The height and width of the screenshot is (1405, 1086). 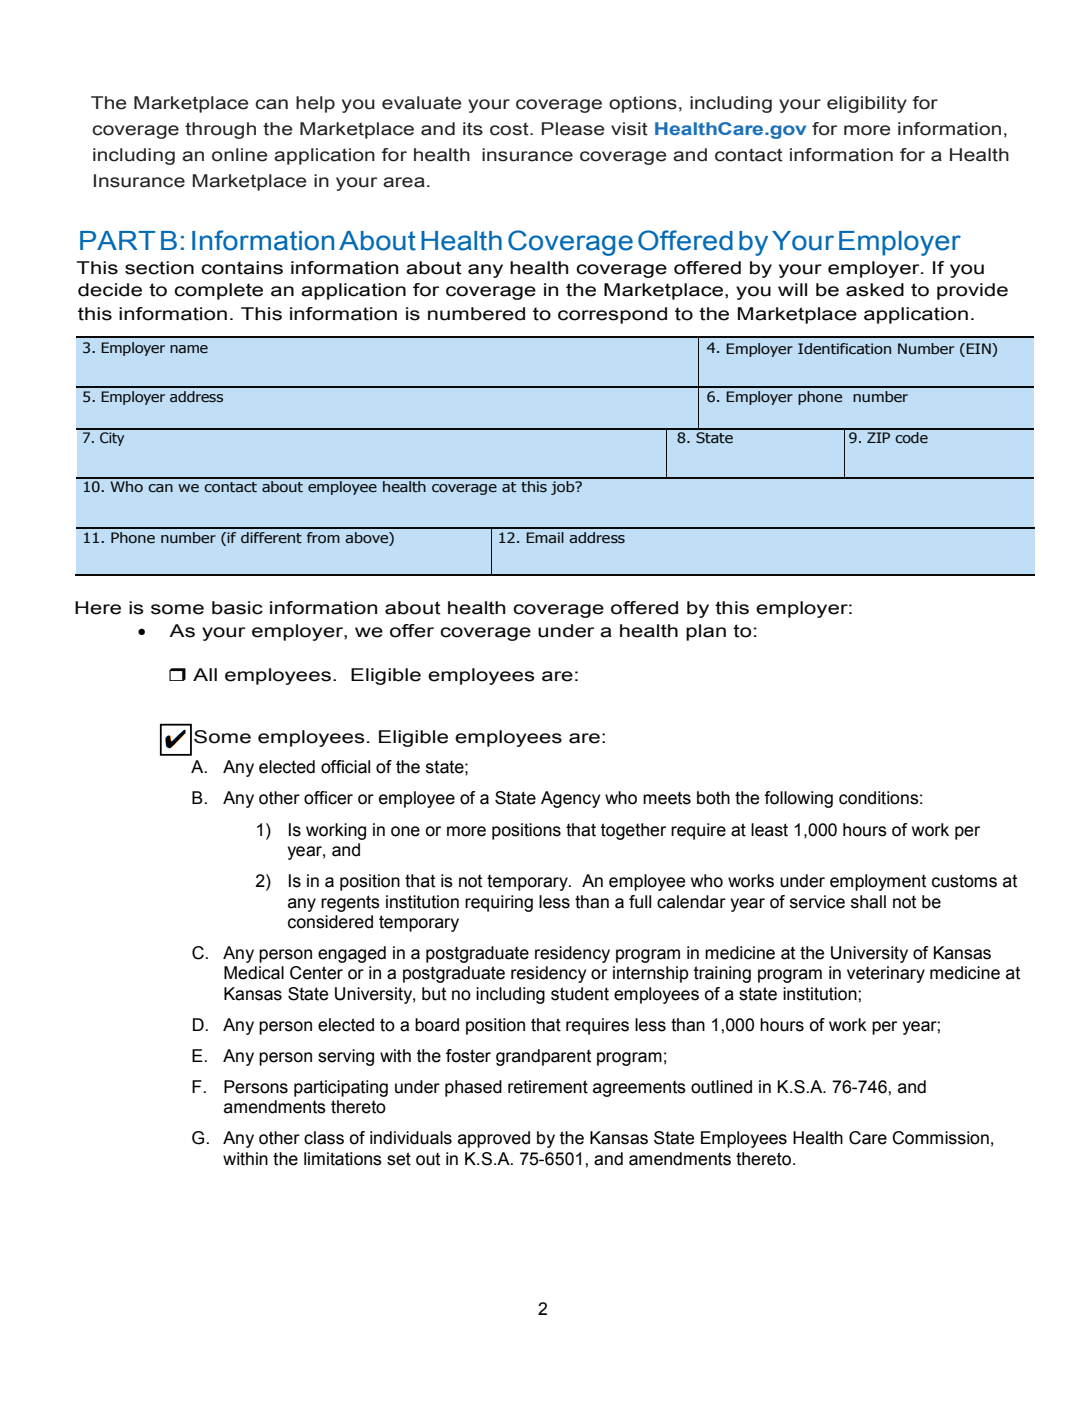 I want to click on class, so click(x=324, y=1138).
